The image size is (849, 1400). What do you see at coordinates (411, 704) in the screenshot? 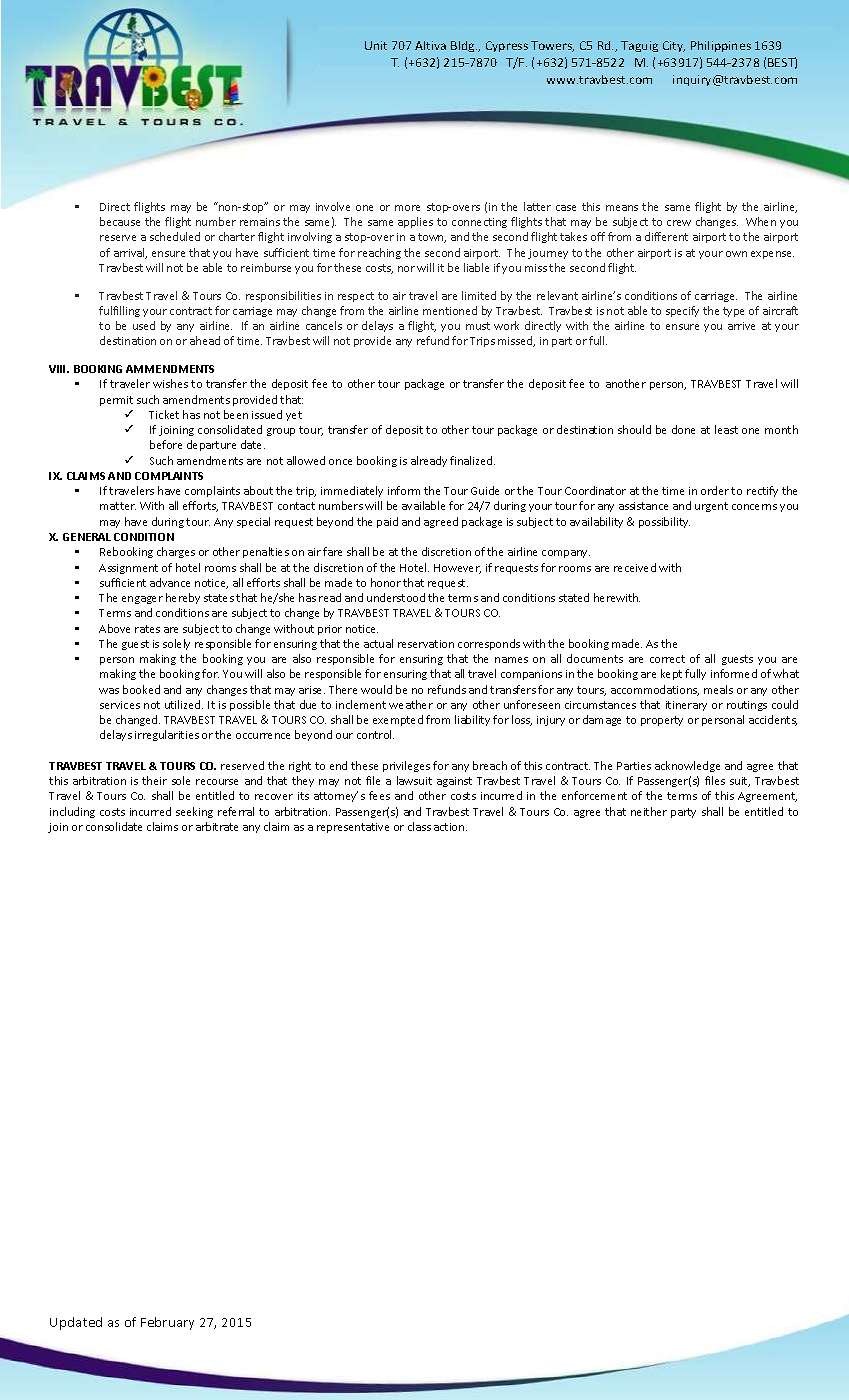
I see `weather` at bounding box center [411, 704].
